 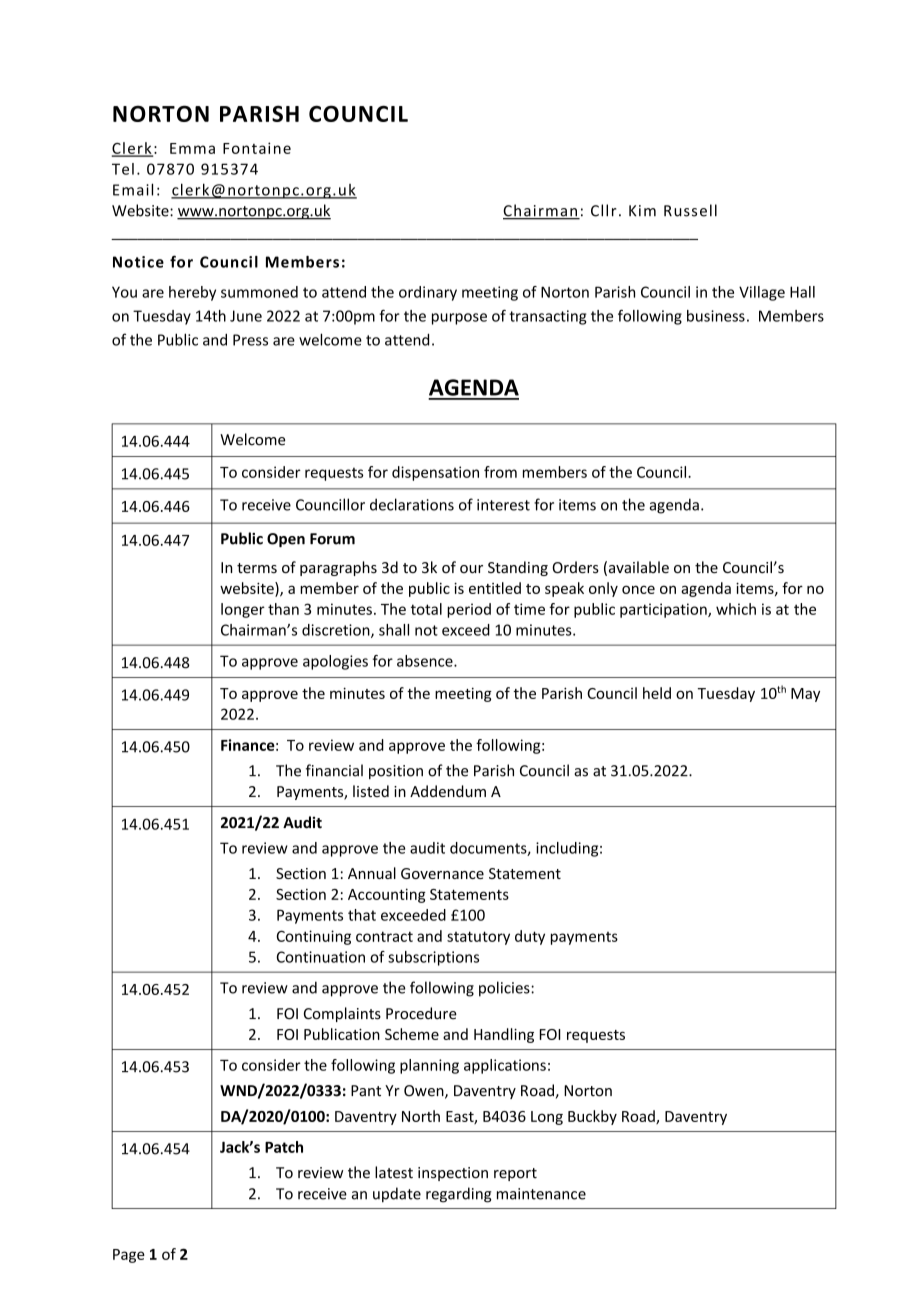 I want to click on which, so click(x=736, y=609).
